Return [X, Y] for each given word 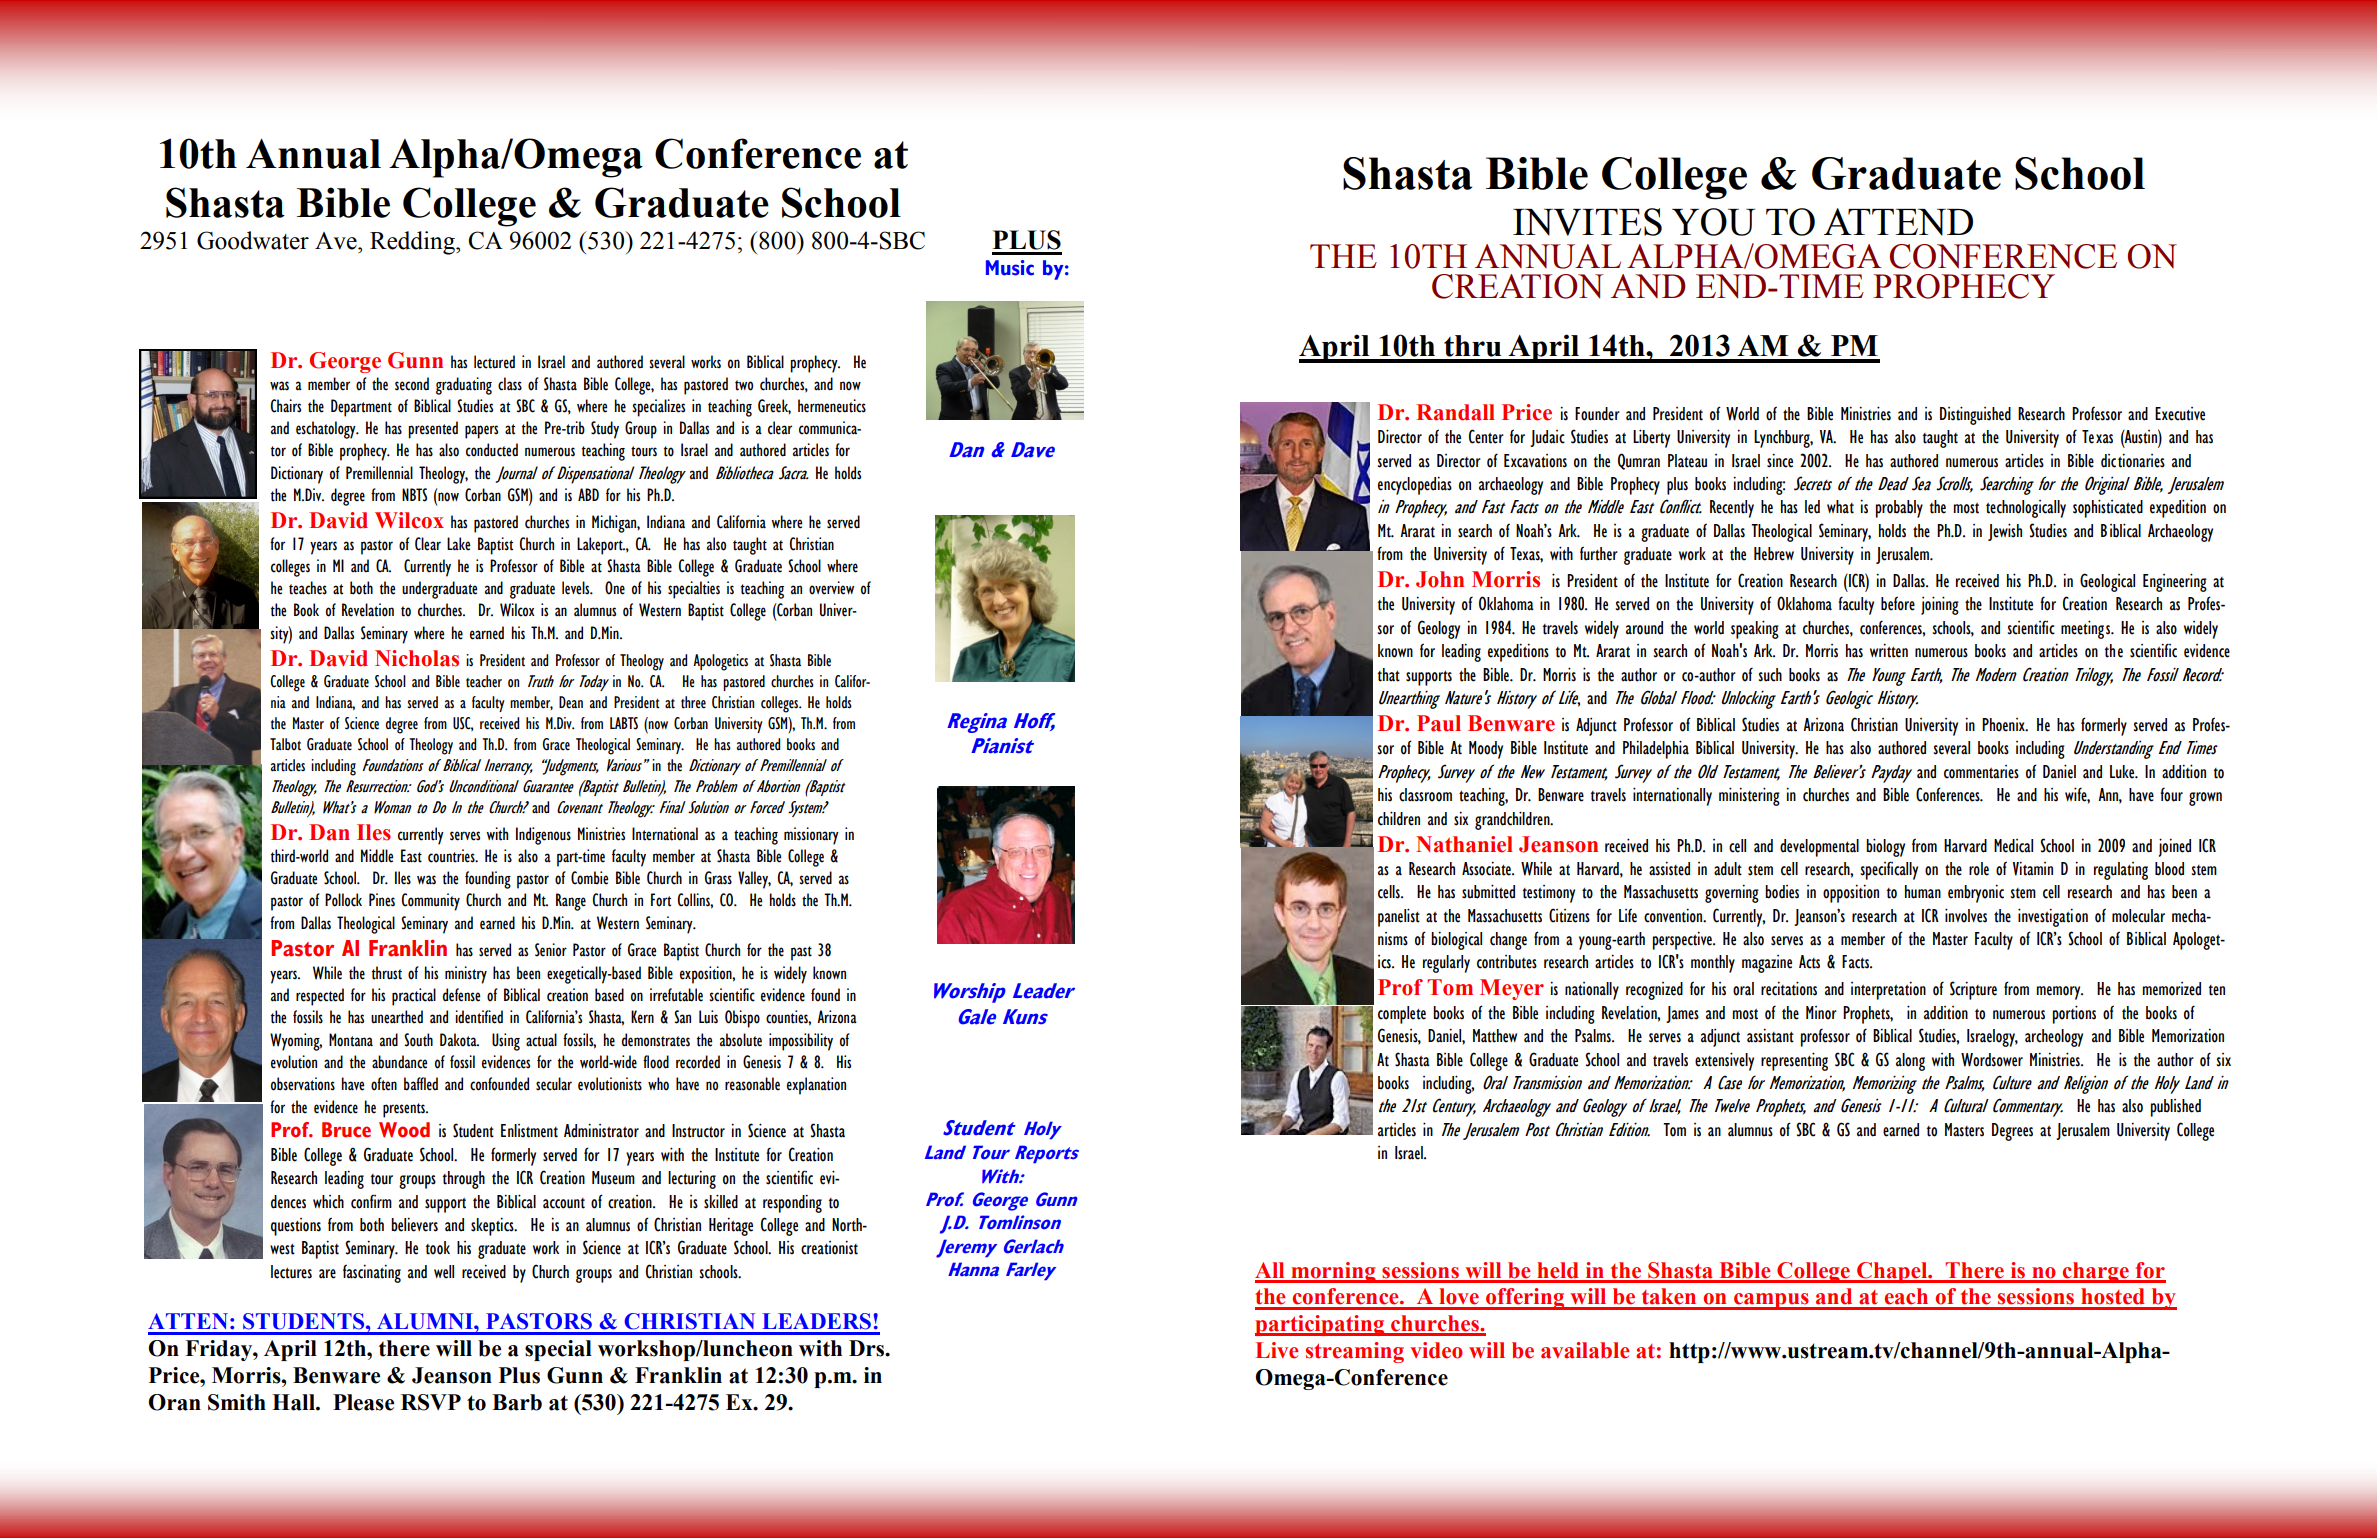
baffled [421, 1084]
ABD [588, 494]
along [1910, 1062]
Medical [2013, 846]
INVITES [1587, 222]
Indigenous [543, 836]
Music [1010, 268]
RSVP [431, 1402]
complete [1402, 1015]
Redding [413, 243]
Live [1276, 1350]
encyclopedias [1415, 485]
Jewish [2005, 532]
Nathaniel [1464, 844]
